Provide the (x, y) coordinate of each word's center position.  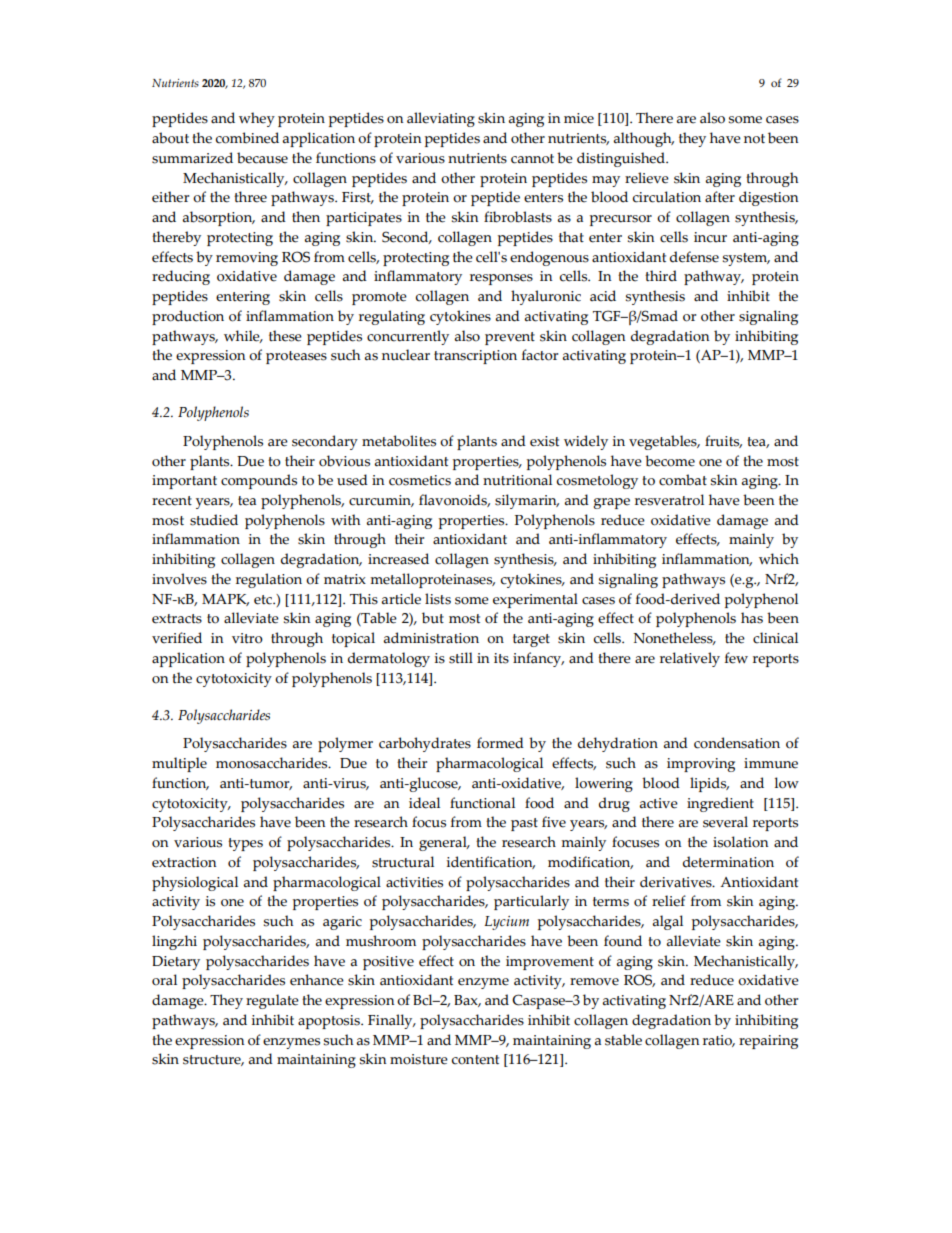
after (720, 197)
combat (683, 480)
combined (247, 138)
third (661, 276)
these (285, 336)
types (245, 844)
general (444, 843)
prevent (510, 338)
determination (728, 862)
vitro (247, 638)
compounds (259, 481)
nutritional (517, 480)
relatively (690, 659)
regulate (272, 1001)
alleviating (441, 119)
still (461, 658)
